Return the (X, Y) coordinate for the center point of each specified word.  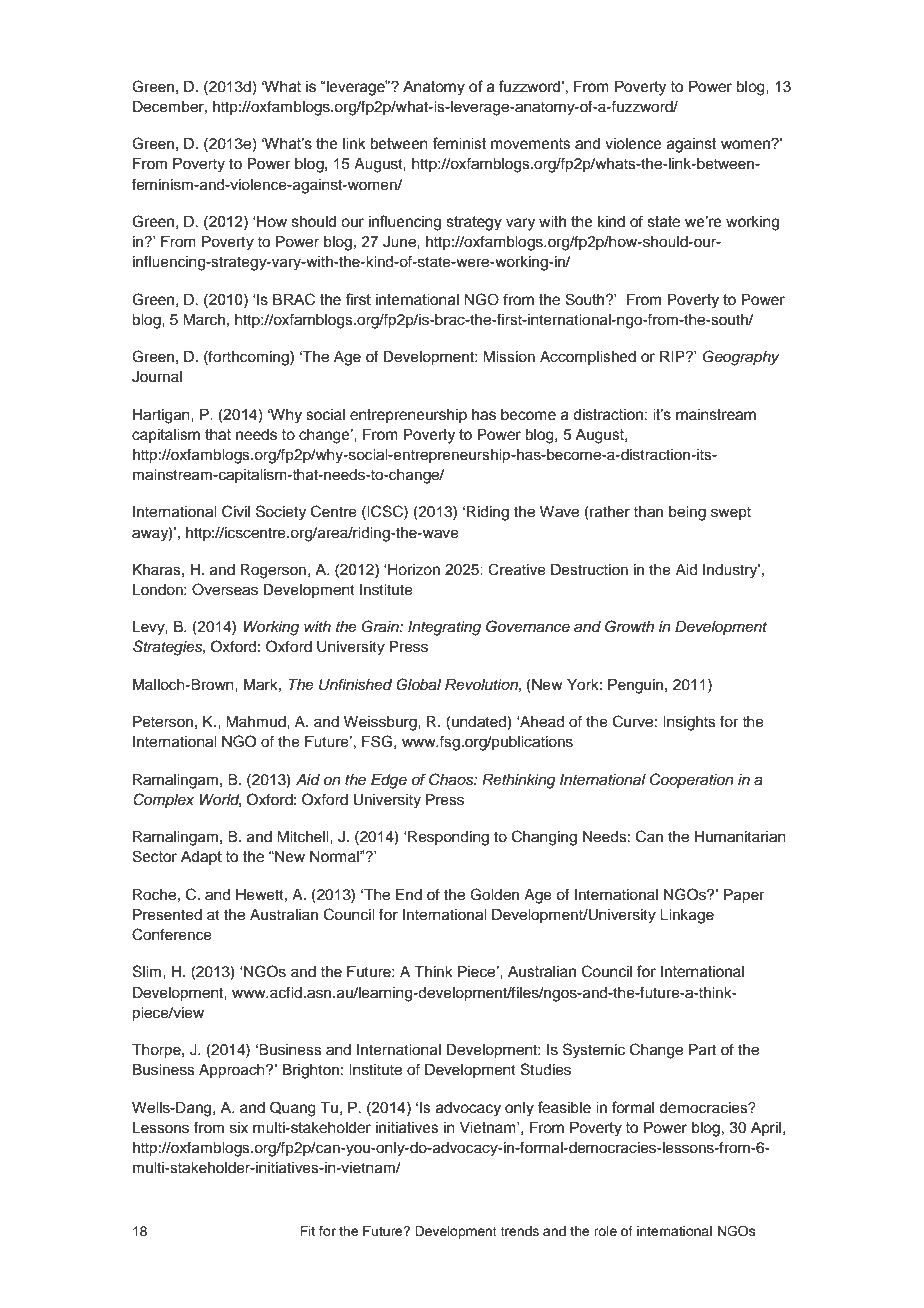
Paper (744, 896)
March (204, 320)
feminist (459, 143)
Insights (689, 723)
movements (531, 144)
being (687, 513)
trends (519, 1231)
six (239, 1128)
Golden (494, 894)
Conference (172, 934)
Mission (509, 357)
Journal (157, 377)
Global (418, 684)
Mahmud (257, 722)
